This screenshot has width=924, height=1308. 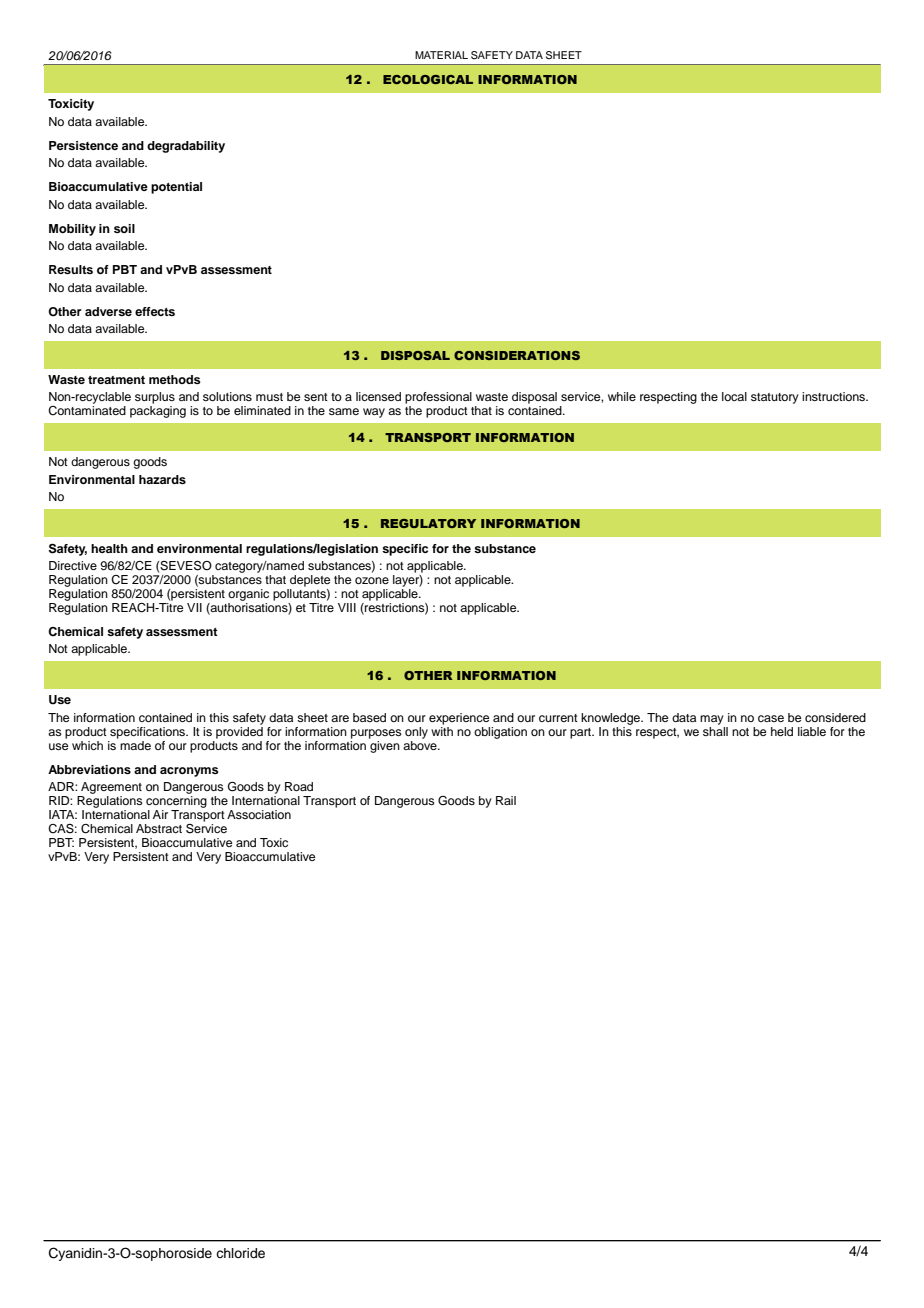 I want to click on Abstract, so click(x=159, y=828).
